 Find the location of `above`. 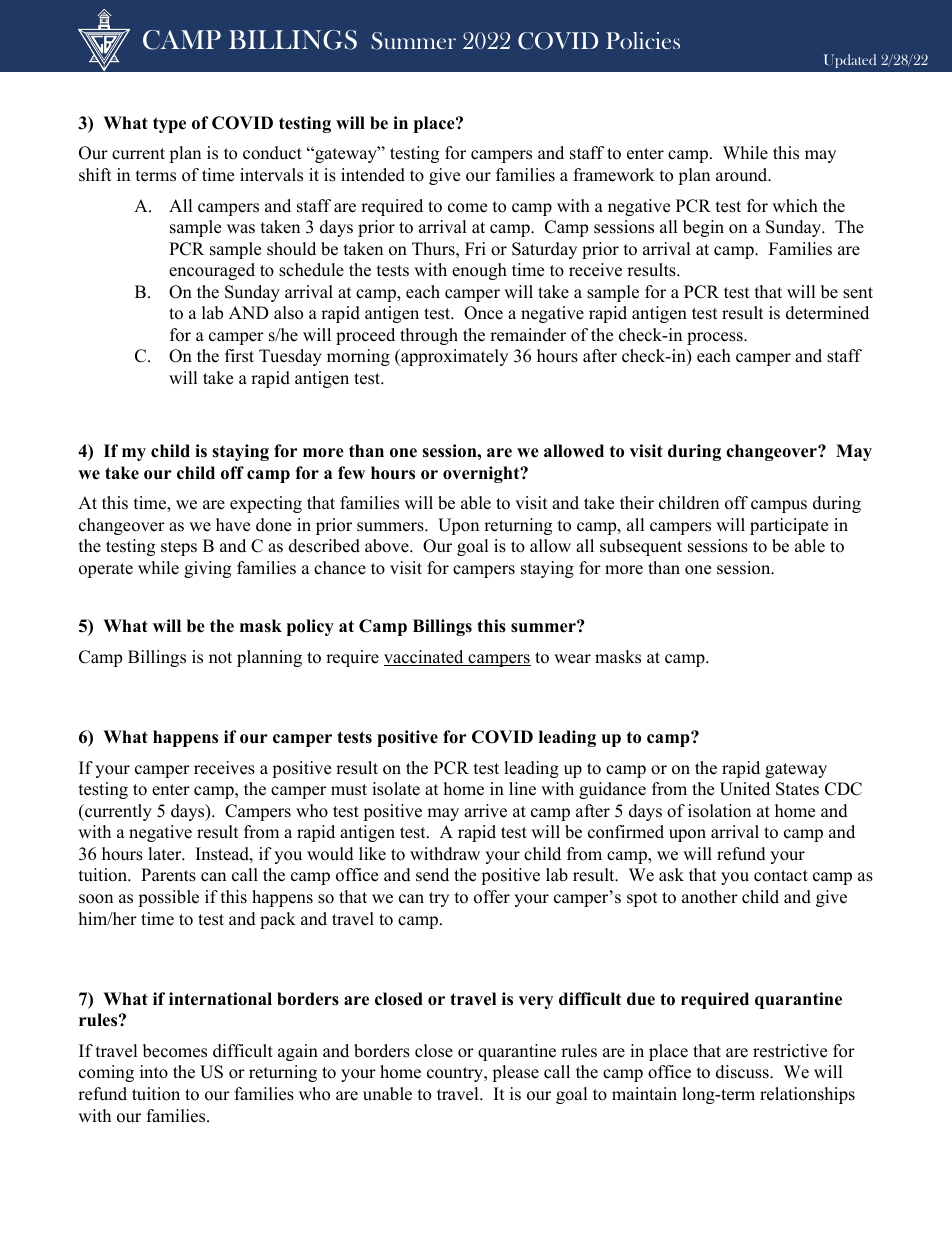

above is located at coordinates (388, 546).
